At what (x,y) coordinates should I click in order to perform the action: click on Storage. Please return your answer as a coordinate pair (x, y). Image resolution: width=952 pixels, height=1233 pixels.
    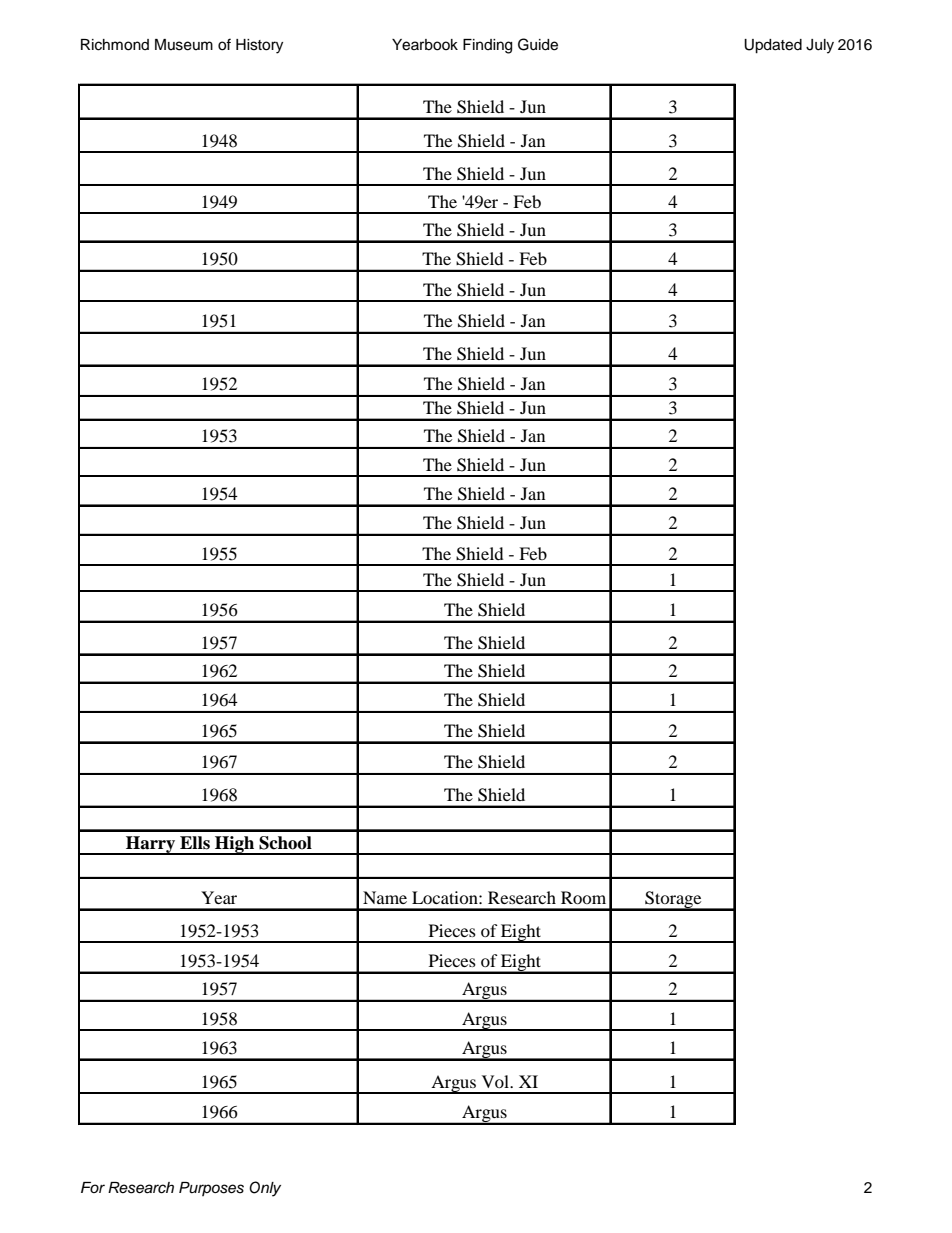
    Looking at the image, I should click on (673, 901).
